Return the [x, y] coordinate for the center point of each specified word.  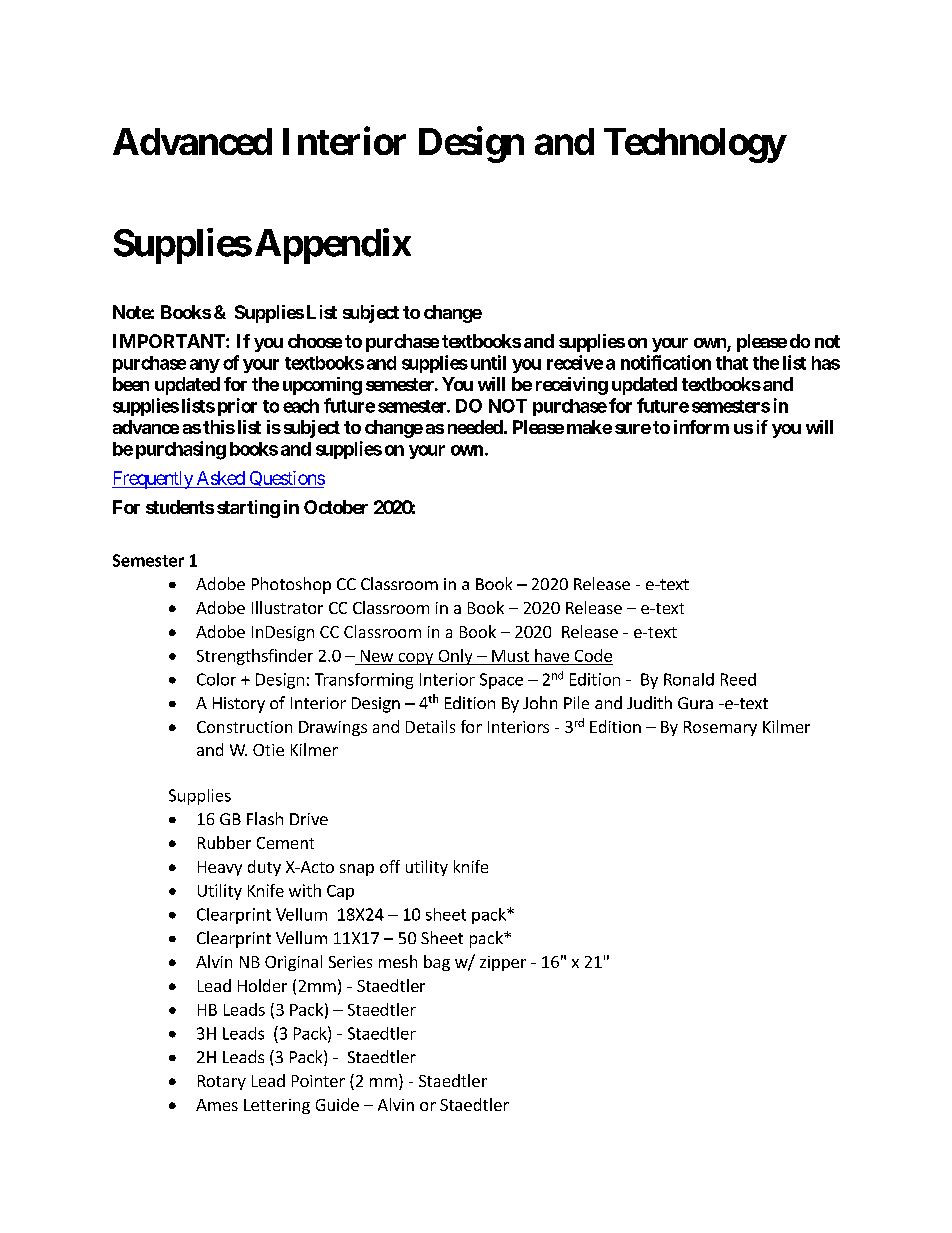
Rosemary [720, 728]
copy [416, 659]
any [205, 366]
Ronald [689, 679]
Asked [220, 479]
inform [701, 427]
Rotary [222, 1082]
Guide [337, 1104]
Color [216, 679]
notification [666, 362]
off [390, 866]
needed [475, 427]
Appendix [333, 246]
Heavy [220, 868]
